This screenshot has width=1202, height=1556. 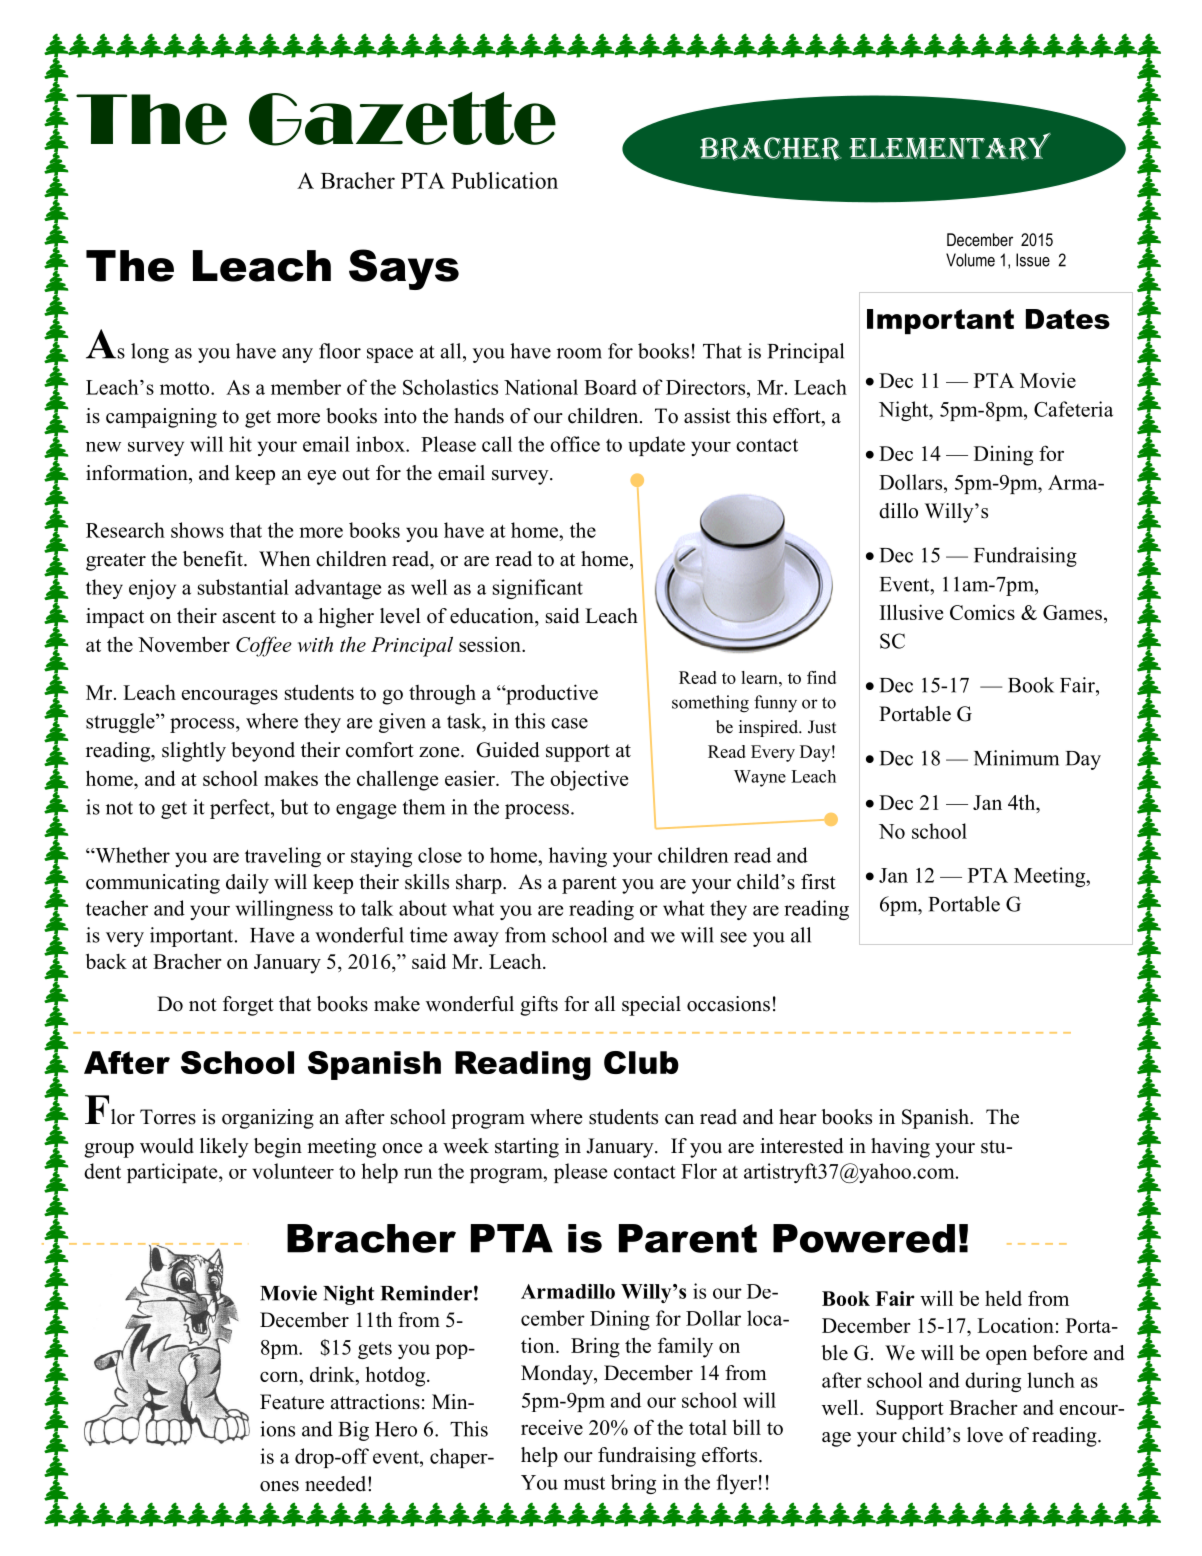 What do you see at coordinates (950, 147) in the screenshot?
I see `Elementary` at bounding box center [950, 147].
